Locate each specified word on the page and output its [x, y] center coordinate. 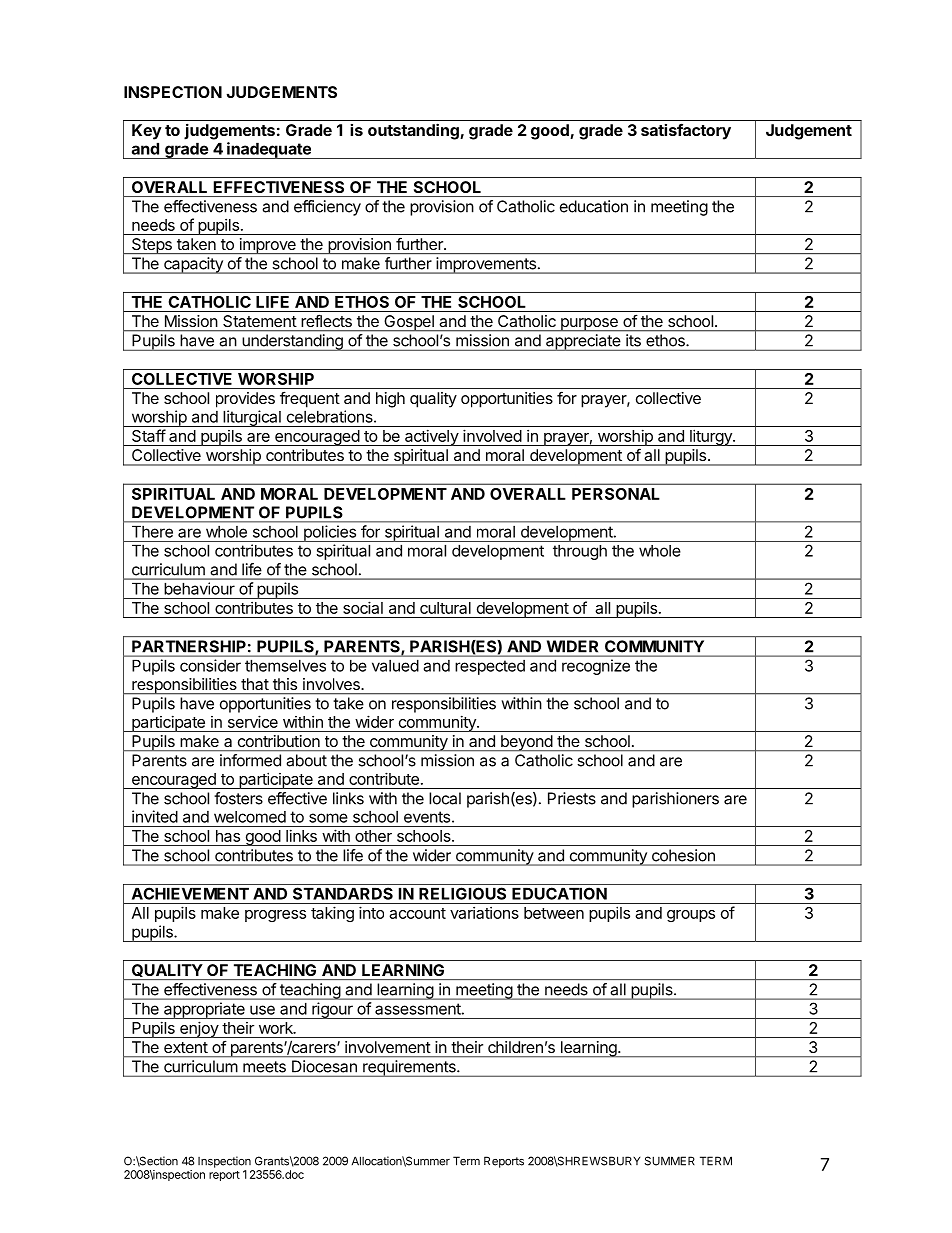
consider [210, 665]
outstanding [414, 131]
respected [490, 667]
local [445, 798]
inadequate [269, 150]
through [580, 552]
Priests [572, 798]
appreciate [583, 342]
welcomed [250, 817]
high [390, 400]
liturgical [252, 418]
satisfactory [686, 131]
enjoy [199, 1029]
